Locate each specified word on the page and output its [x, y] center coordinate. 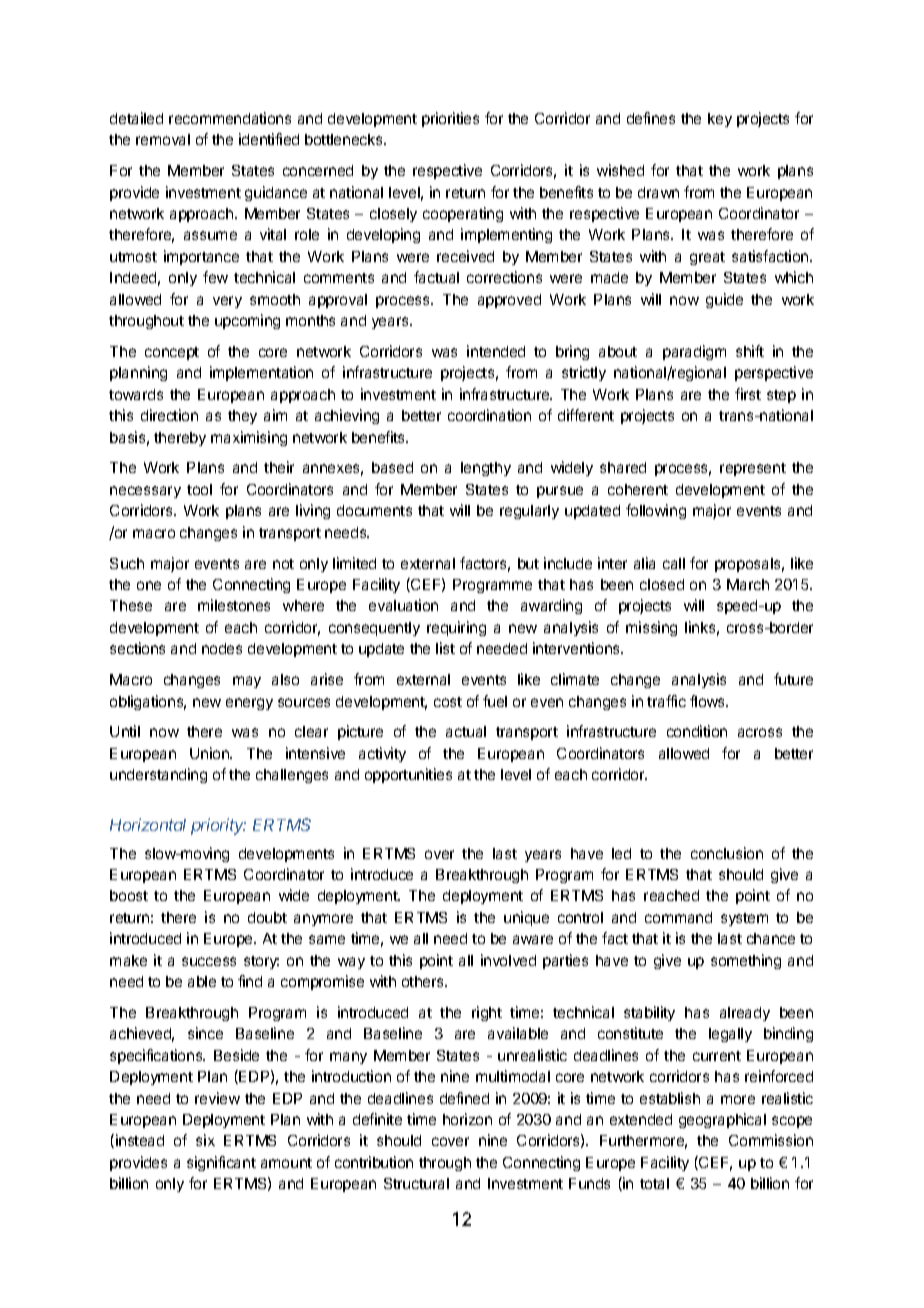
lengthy [486, 469]
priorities [450, 119]
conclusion [727, 853]
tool [199, 489]
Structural [416, 1183]
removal [163, 139]
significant [221, 1163]
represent [753, 469]
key [720, 120]
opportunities [408, 775]
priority [218, 826]
